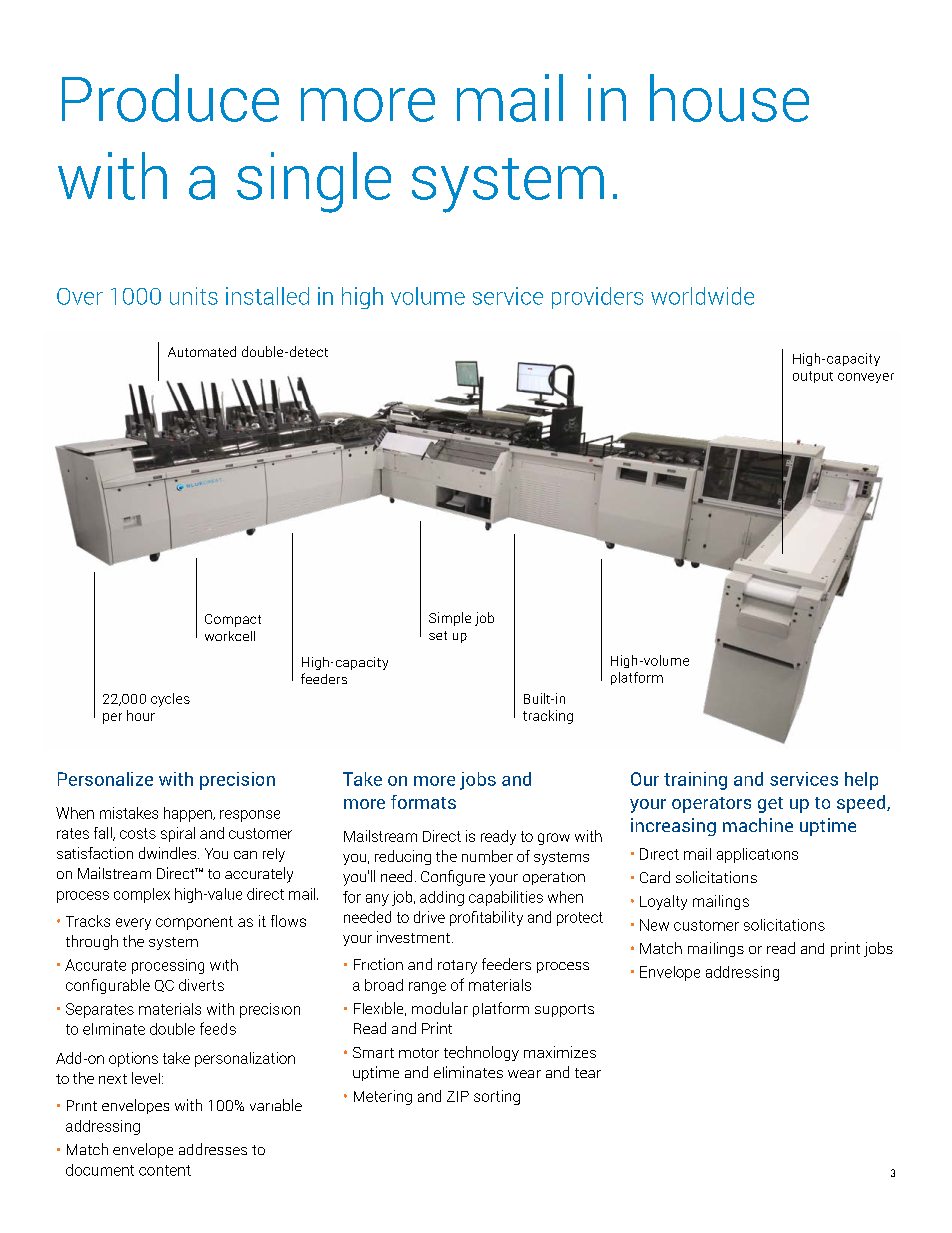 This image has height=1233, width=952. What do you see at coordinates (450, 619) in the image?
I see `Simple` at bounding box center [450, 619].
